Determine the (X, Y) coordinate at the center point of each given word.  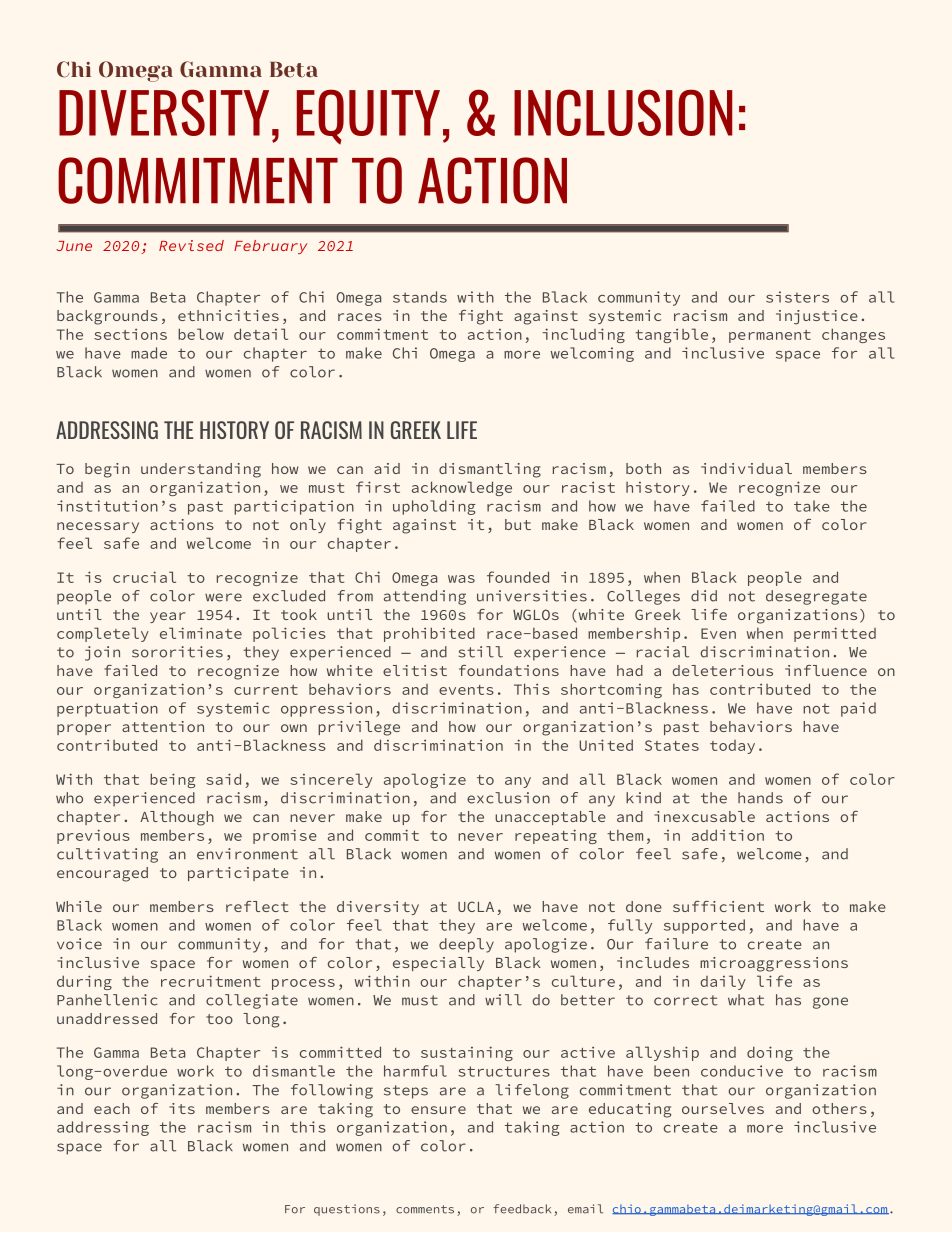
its (182, 1108)
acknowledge (462, 488)
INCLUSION (623, 112)
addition (728, 835)
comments (425, 1209)
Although (177, 818)
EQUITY (368, 117)
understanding (201, 470)
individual (746, 468)
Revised (191, 245)
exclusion (508, 798)
